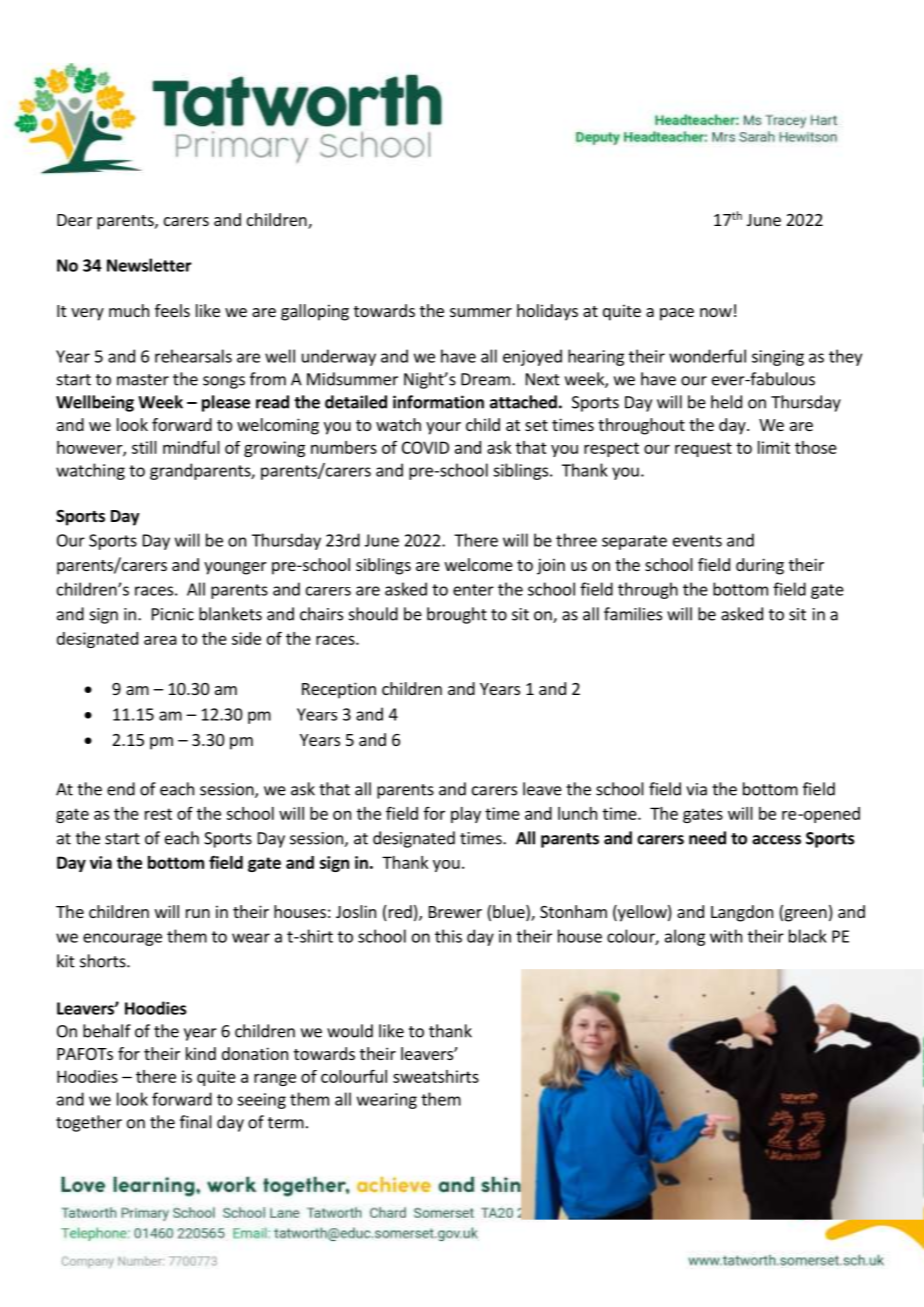 The image size is (924, 1307). Describe the element at coordinates (149, 265) in the screenshot. I see `Newsletter` at that location.
